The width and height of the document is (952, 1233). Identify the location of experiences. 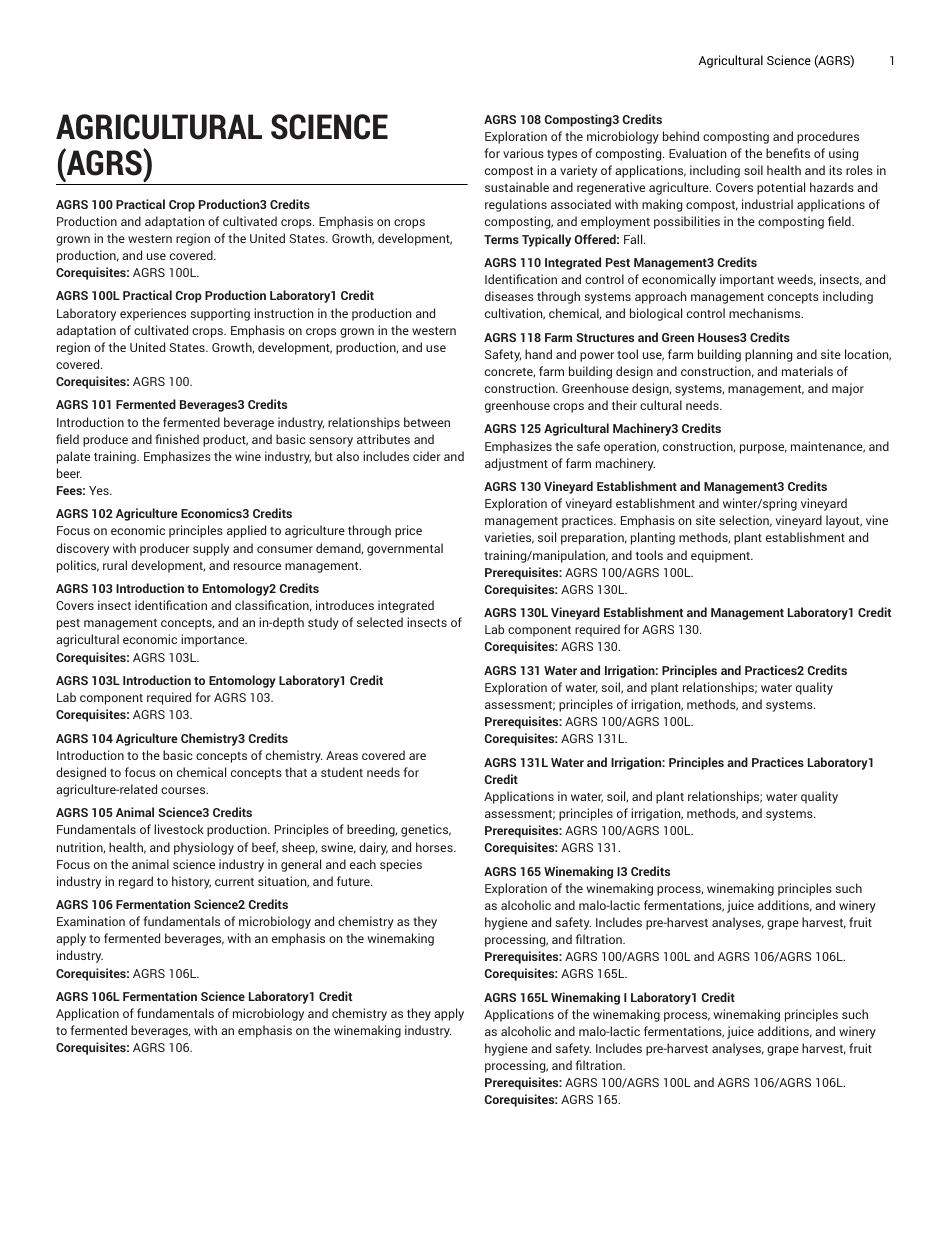
(153, 314).
